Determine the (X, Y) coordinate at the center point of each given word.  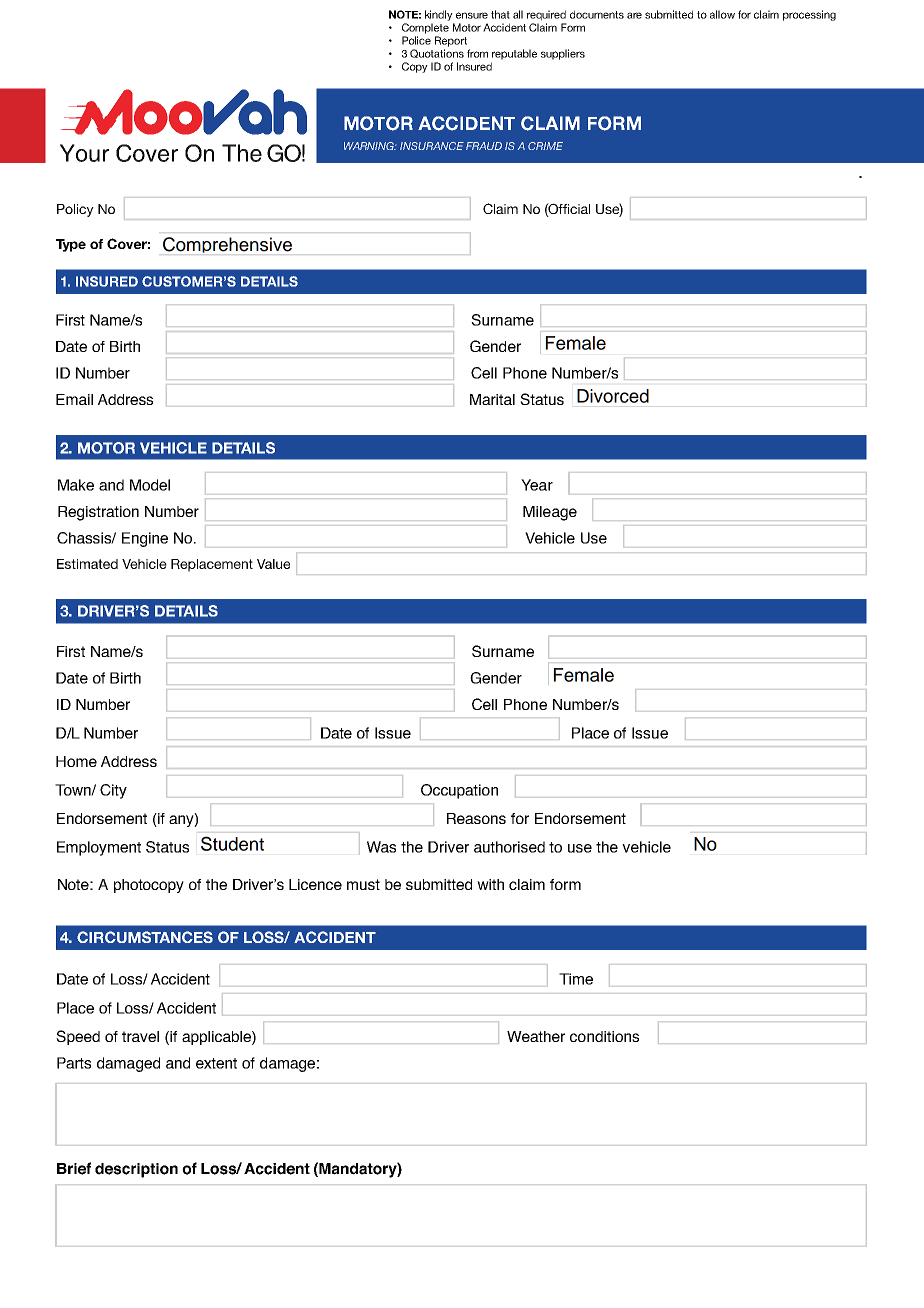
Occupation (459, 791)
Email (74, 399)
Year (537, 485)
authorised (509, 847)
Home (76, 761)
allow (722, 14)
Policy (75, 210)
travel (140, 1036)
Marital (492, 399)
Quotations (437, 53)
